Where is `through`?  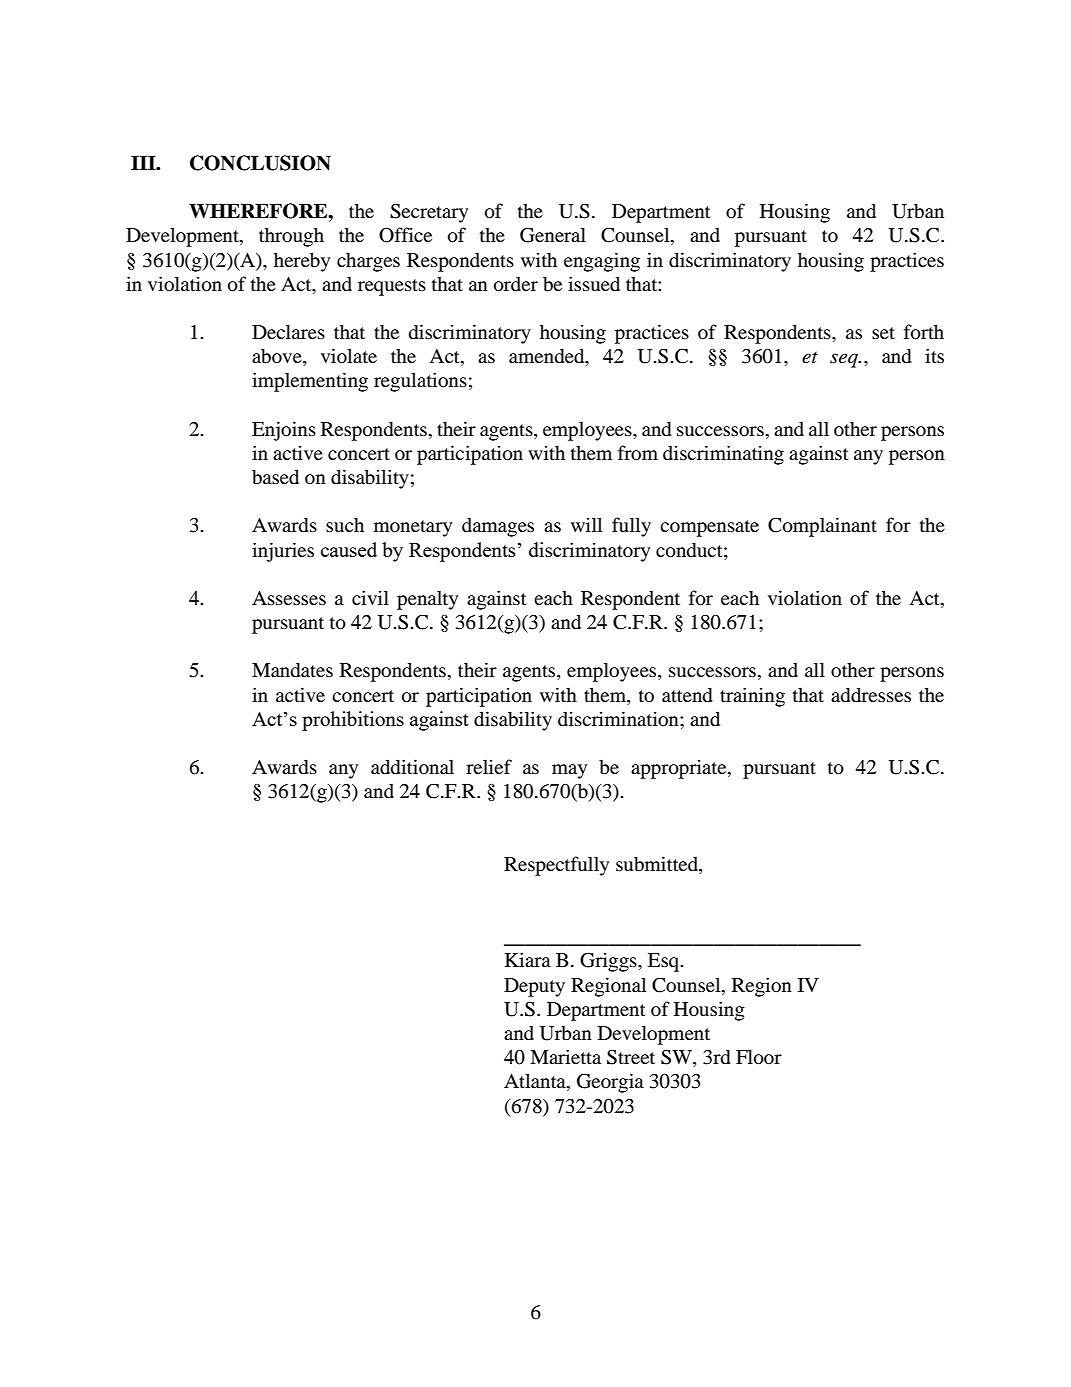
through is located at coordinates (291, 237).
